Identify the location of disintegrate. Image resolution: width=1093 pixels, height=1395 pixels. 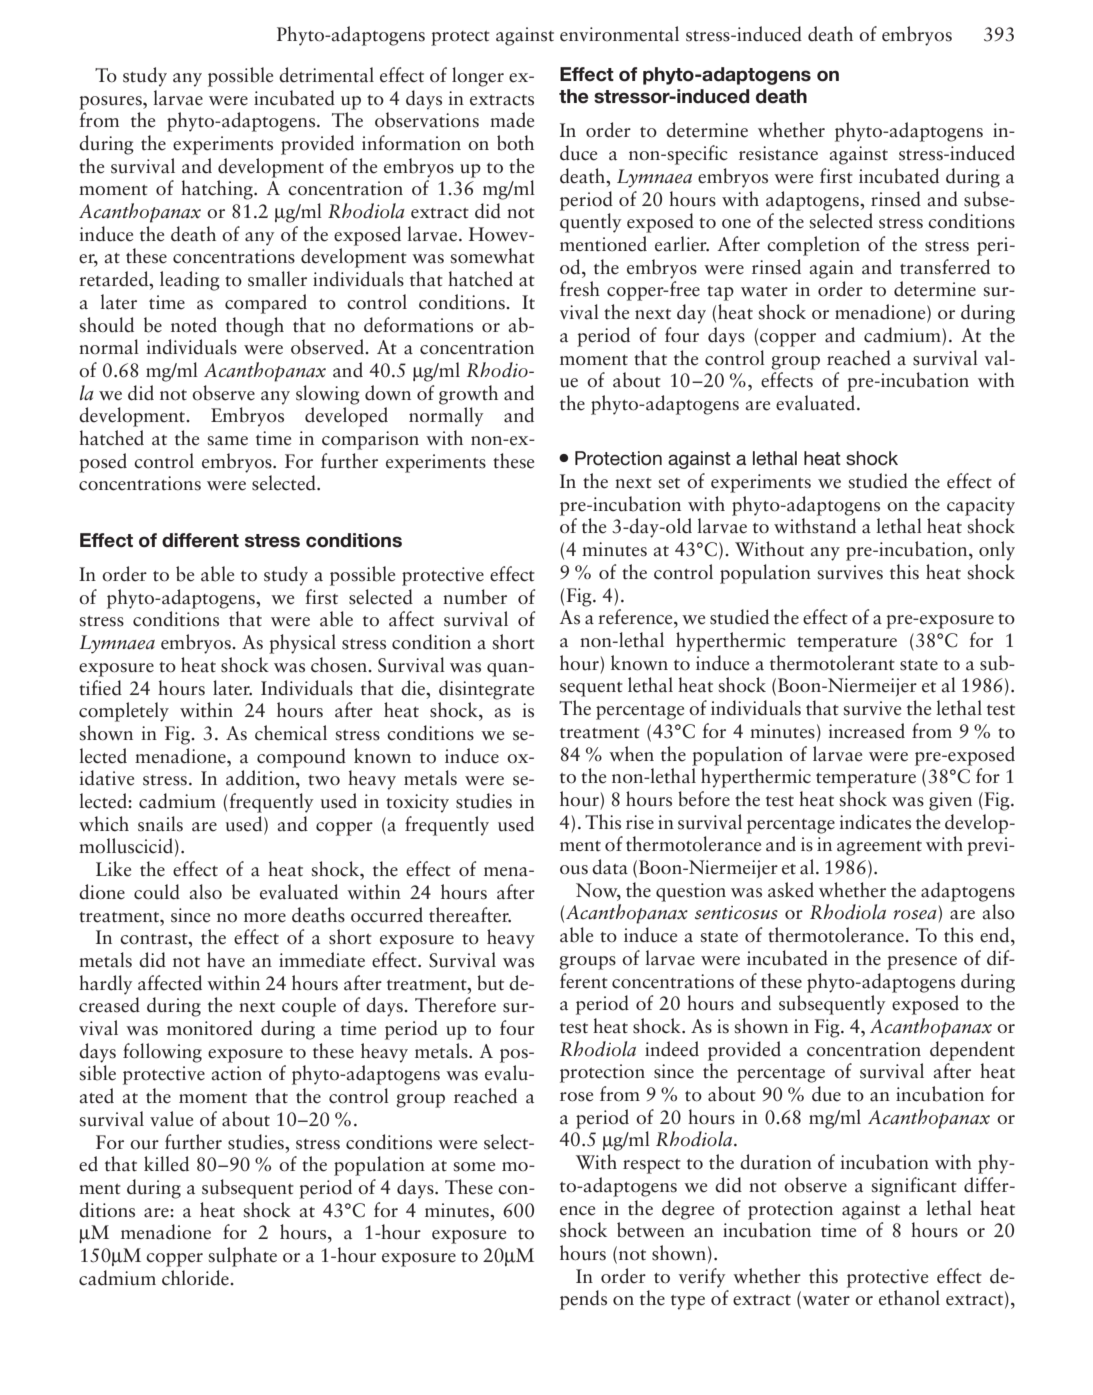
(486, 690).
